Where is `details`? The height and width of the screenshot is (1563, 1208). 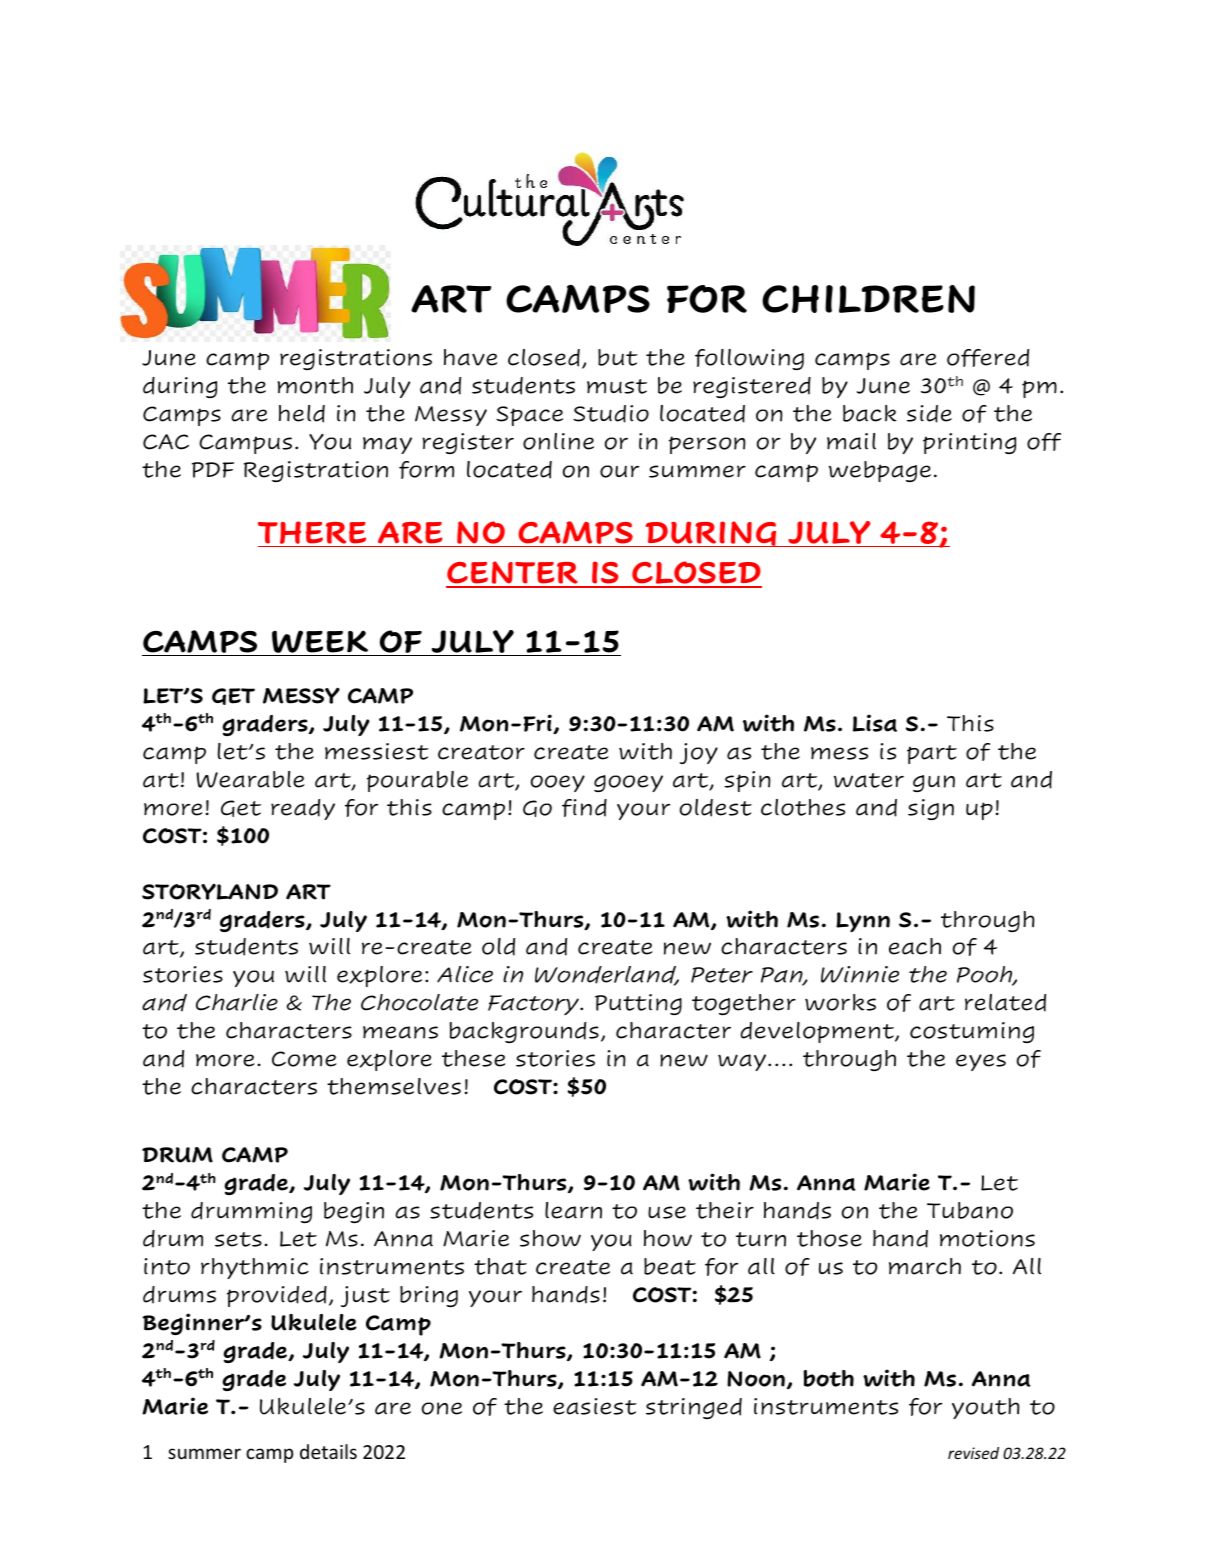
details is located at coordinates (328, 1451).
